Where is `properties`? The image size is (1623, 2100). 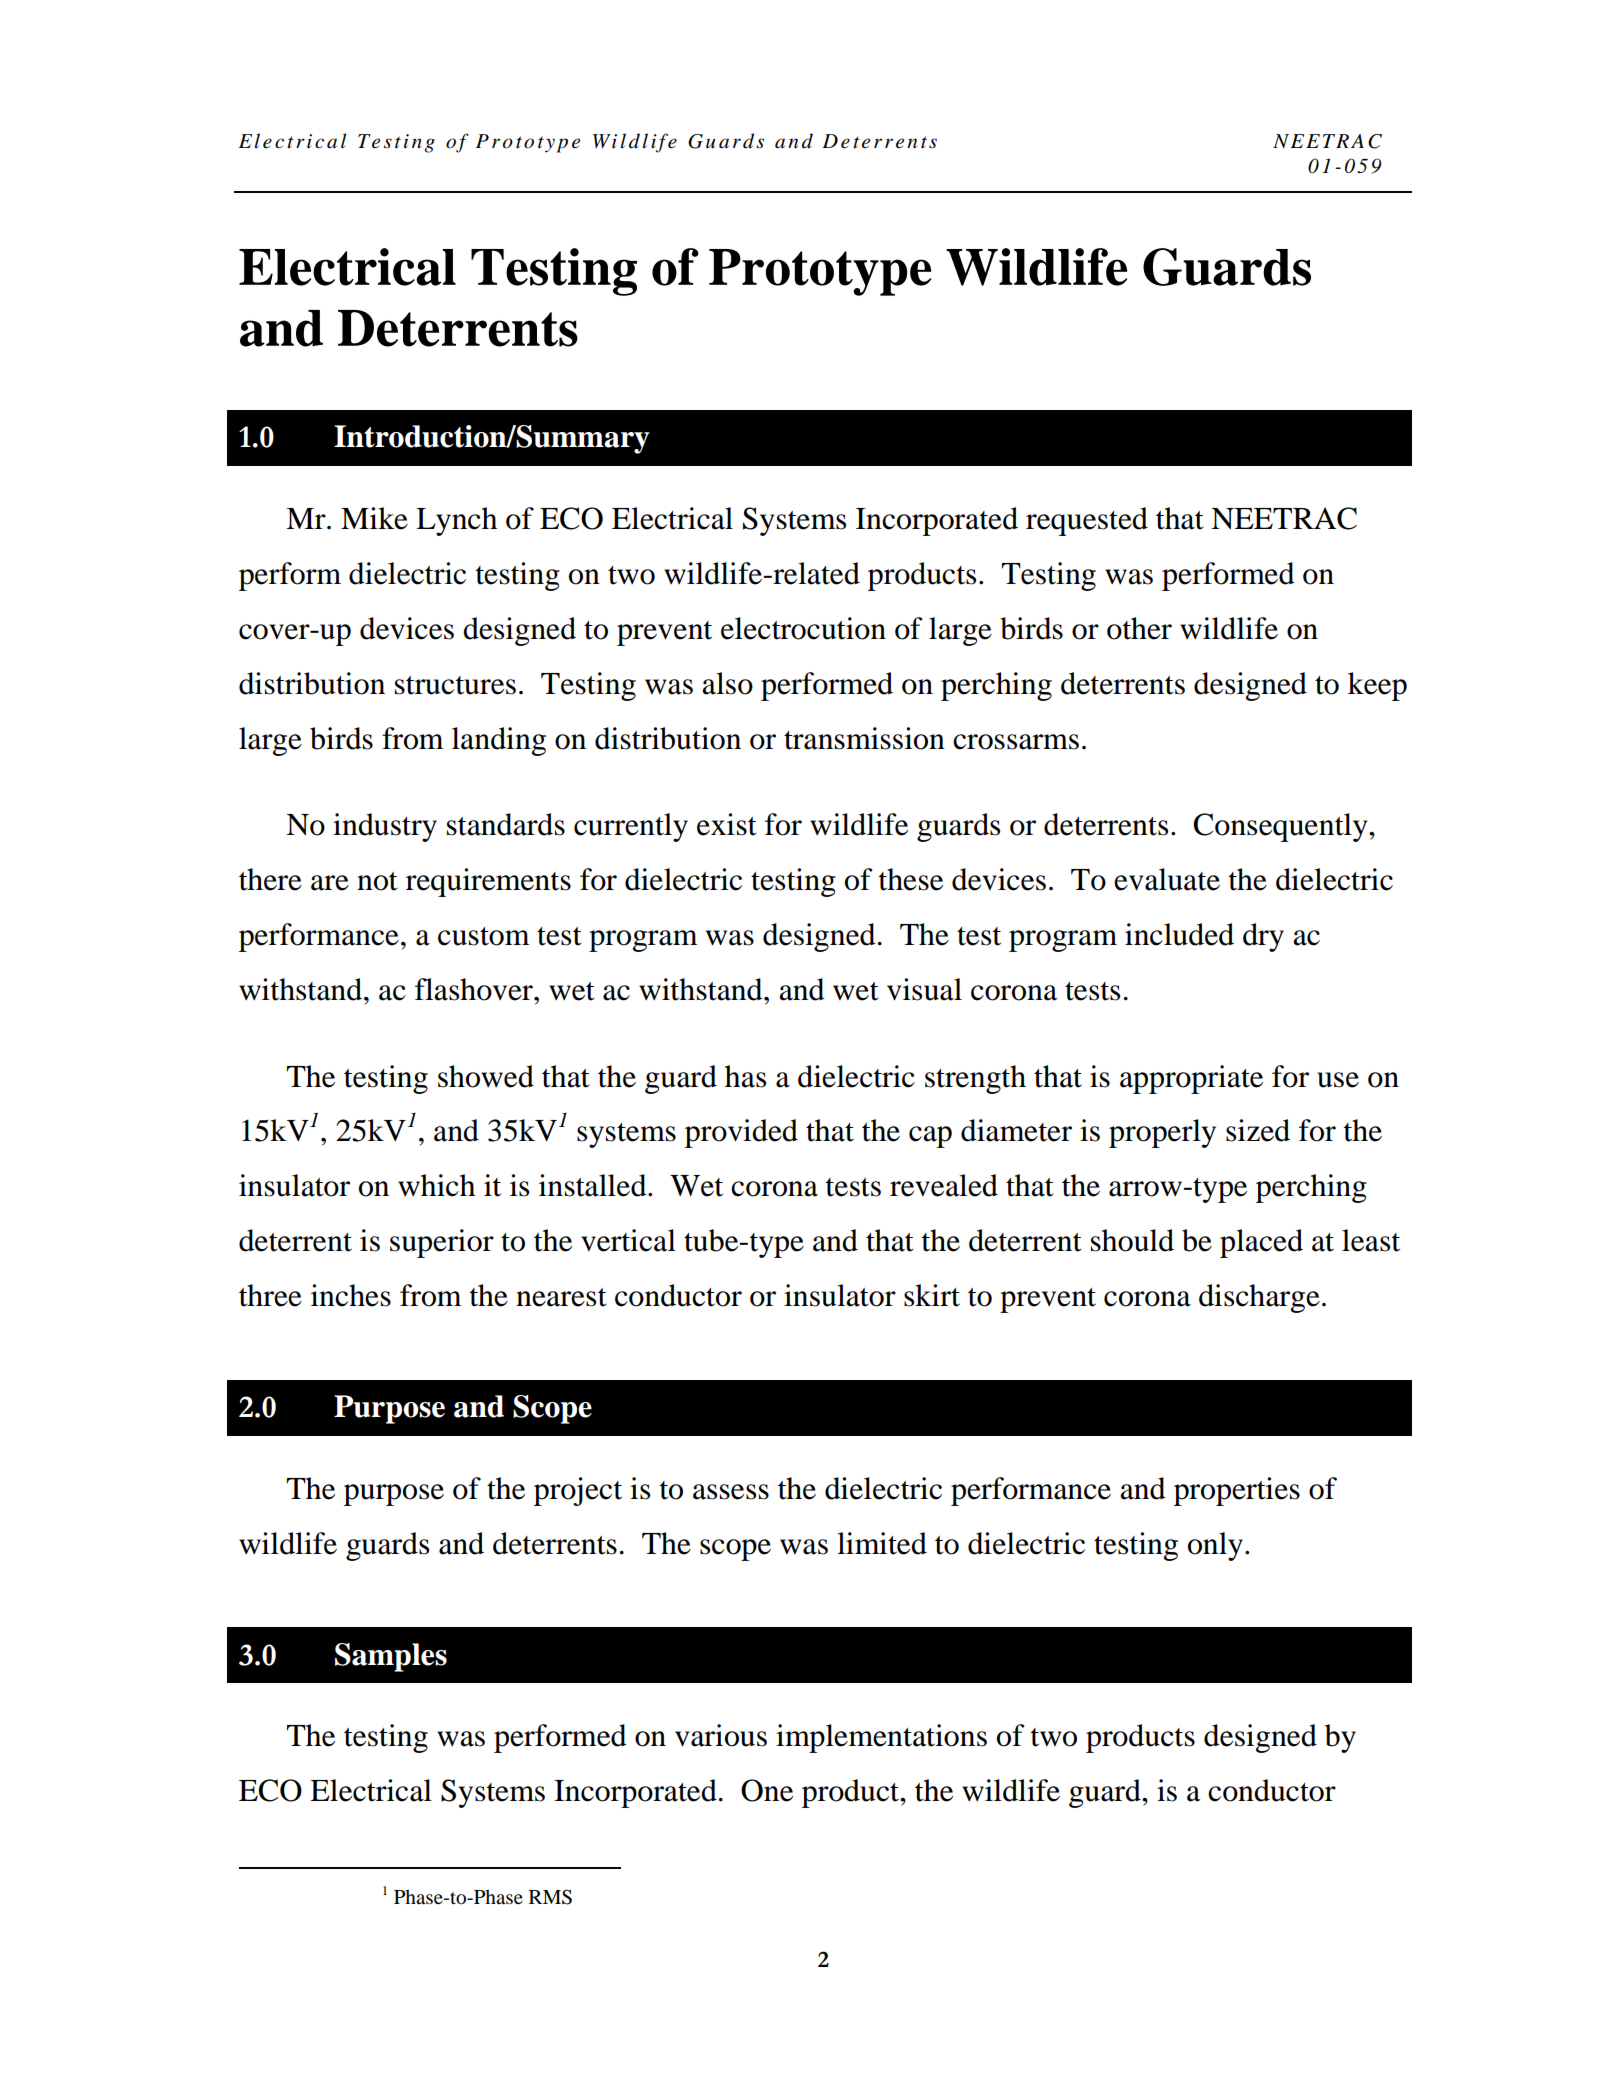
properties is located at coordinates (1237, 1491).
